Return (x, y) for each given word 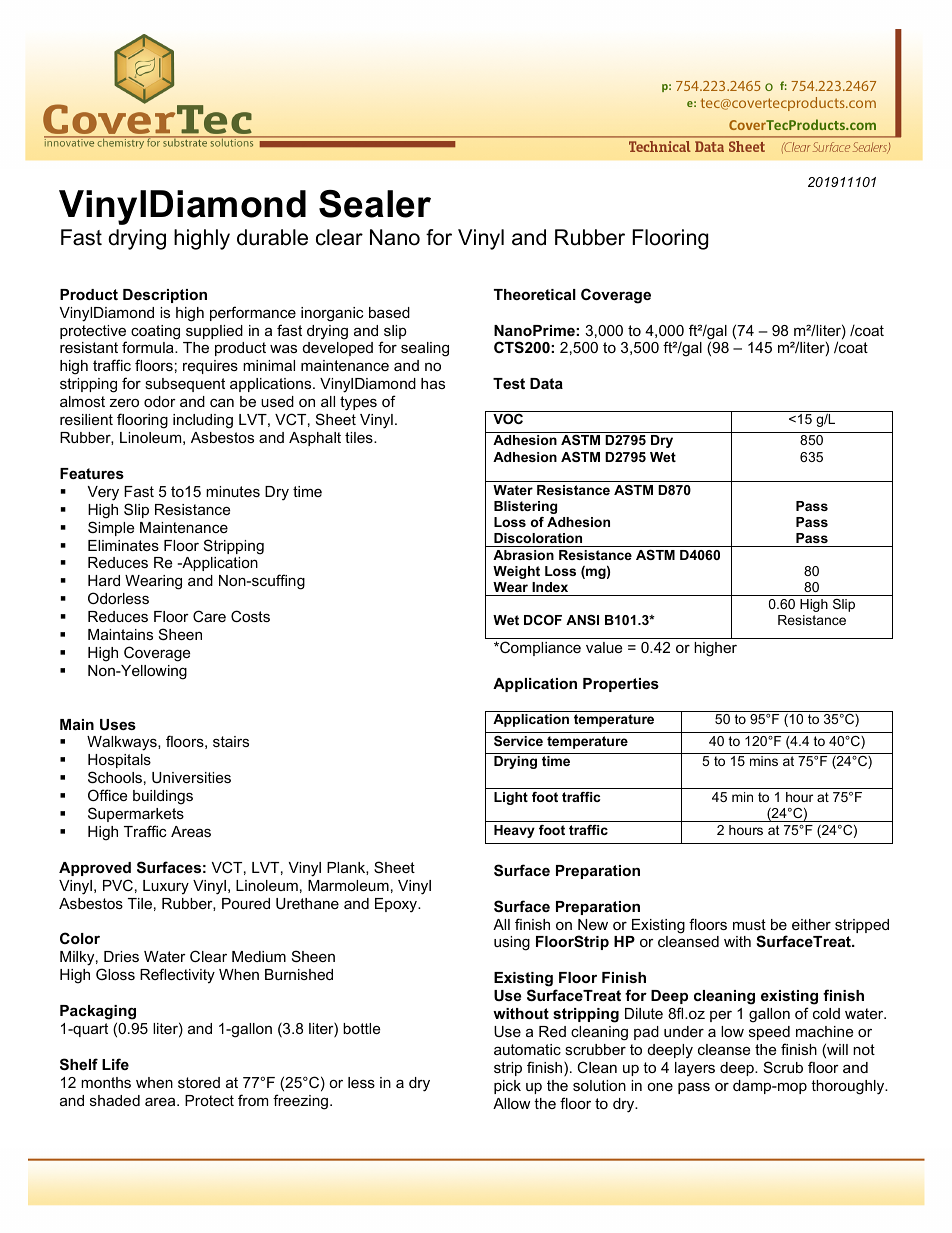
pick (507, 1087)
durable (272, 237)
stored (199, 1082)
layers (695, 1069)
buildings (163, 797)
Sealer (375, 204)
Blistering (525, 507)
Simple (111, 528)
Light (511, 798)
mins (764, 761)
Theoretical (535, 294)
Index (550, 587)
